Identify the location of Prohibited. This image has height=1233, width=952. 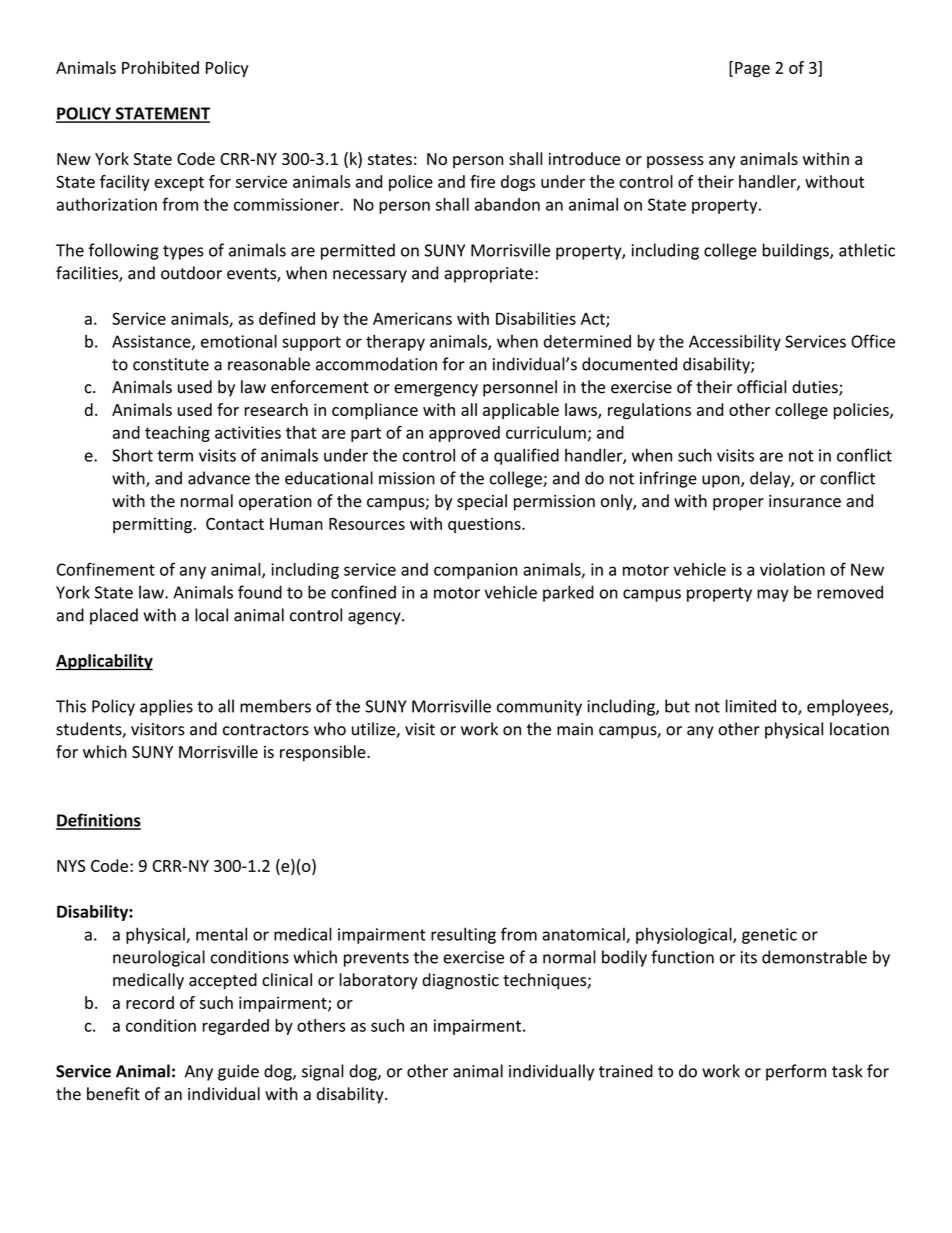
(160, 67).
